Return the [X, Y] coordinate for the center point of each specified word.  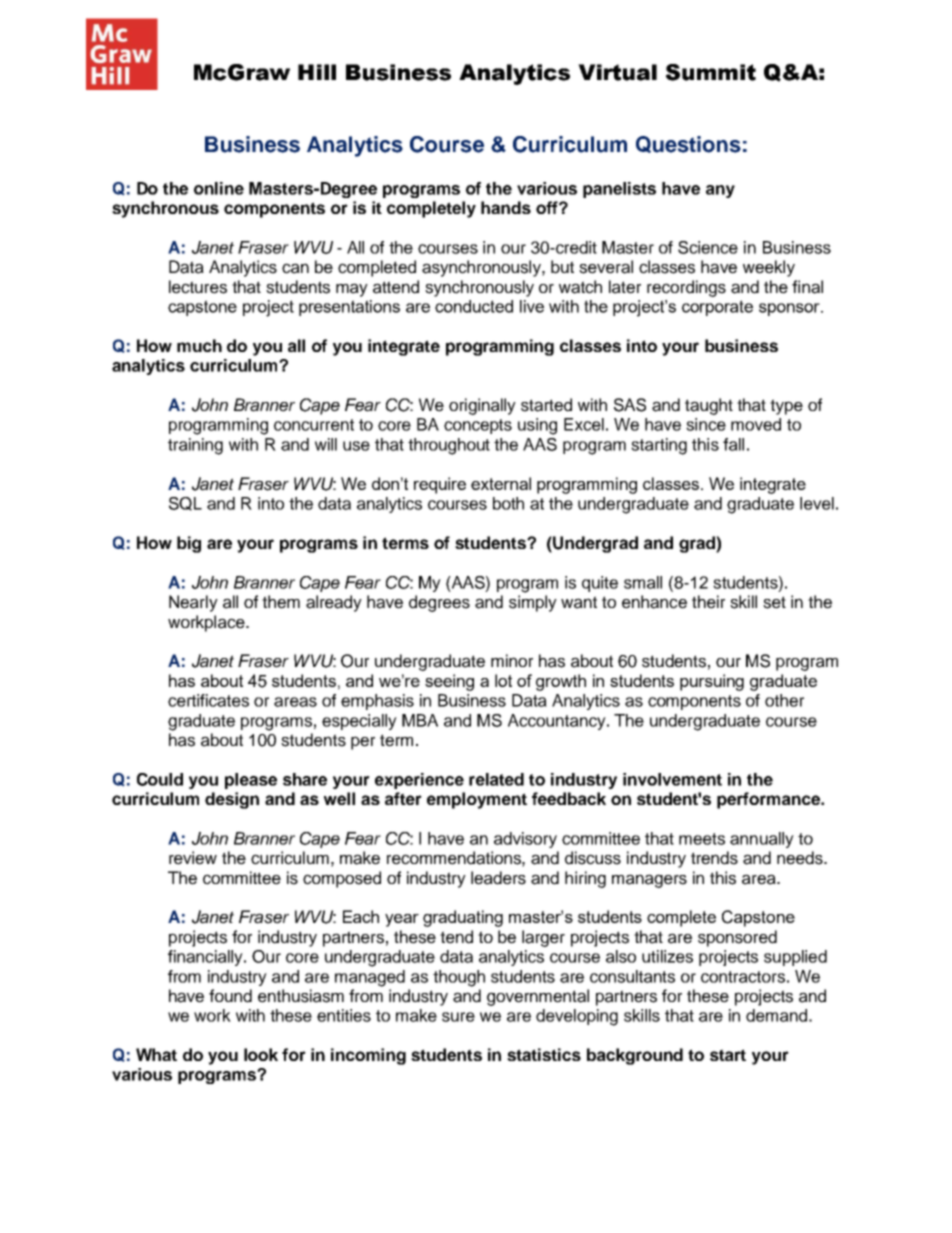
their [708, 602]
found [230, 996]
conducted [474, 306]
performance [770, 800]
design [232, 800]
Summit [711, 72]
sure [458, 1017]
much [199, 345]
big [189, 544]
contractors [743, 977]
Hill [317, 72]
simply [533, 603]
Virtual [617, 72]
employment [477, 800]
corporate [717, 308]
